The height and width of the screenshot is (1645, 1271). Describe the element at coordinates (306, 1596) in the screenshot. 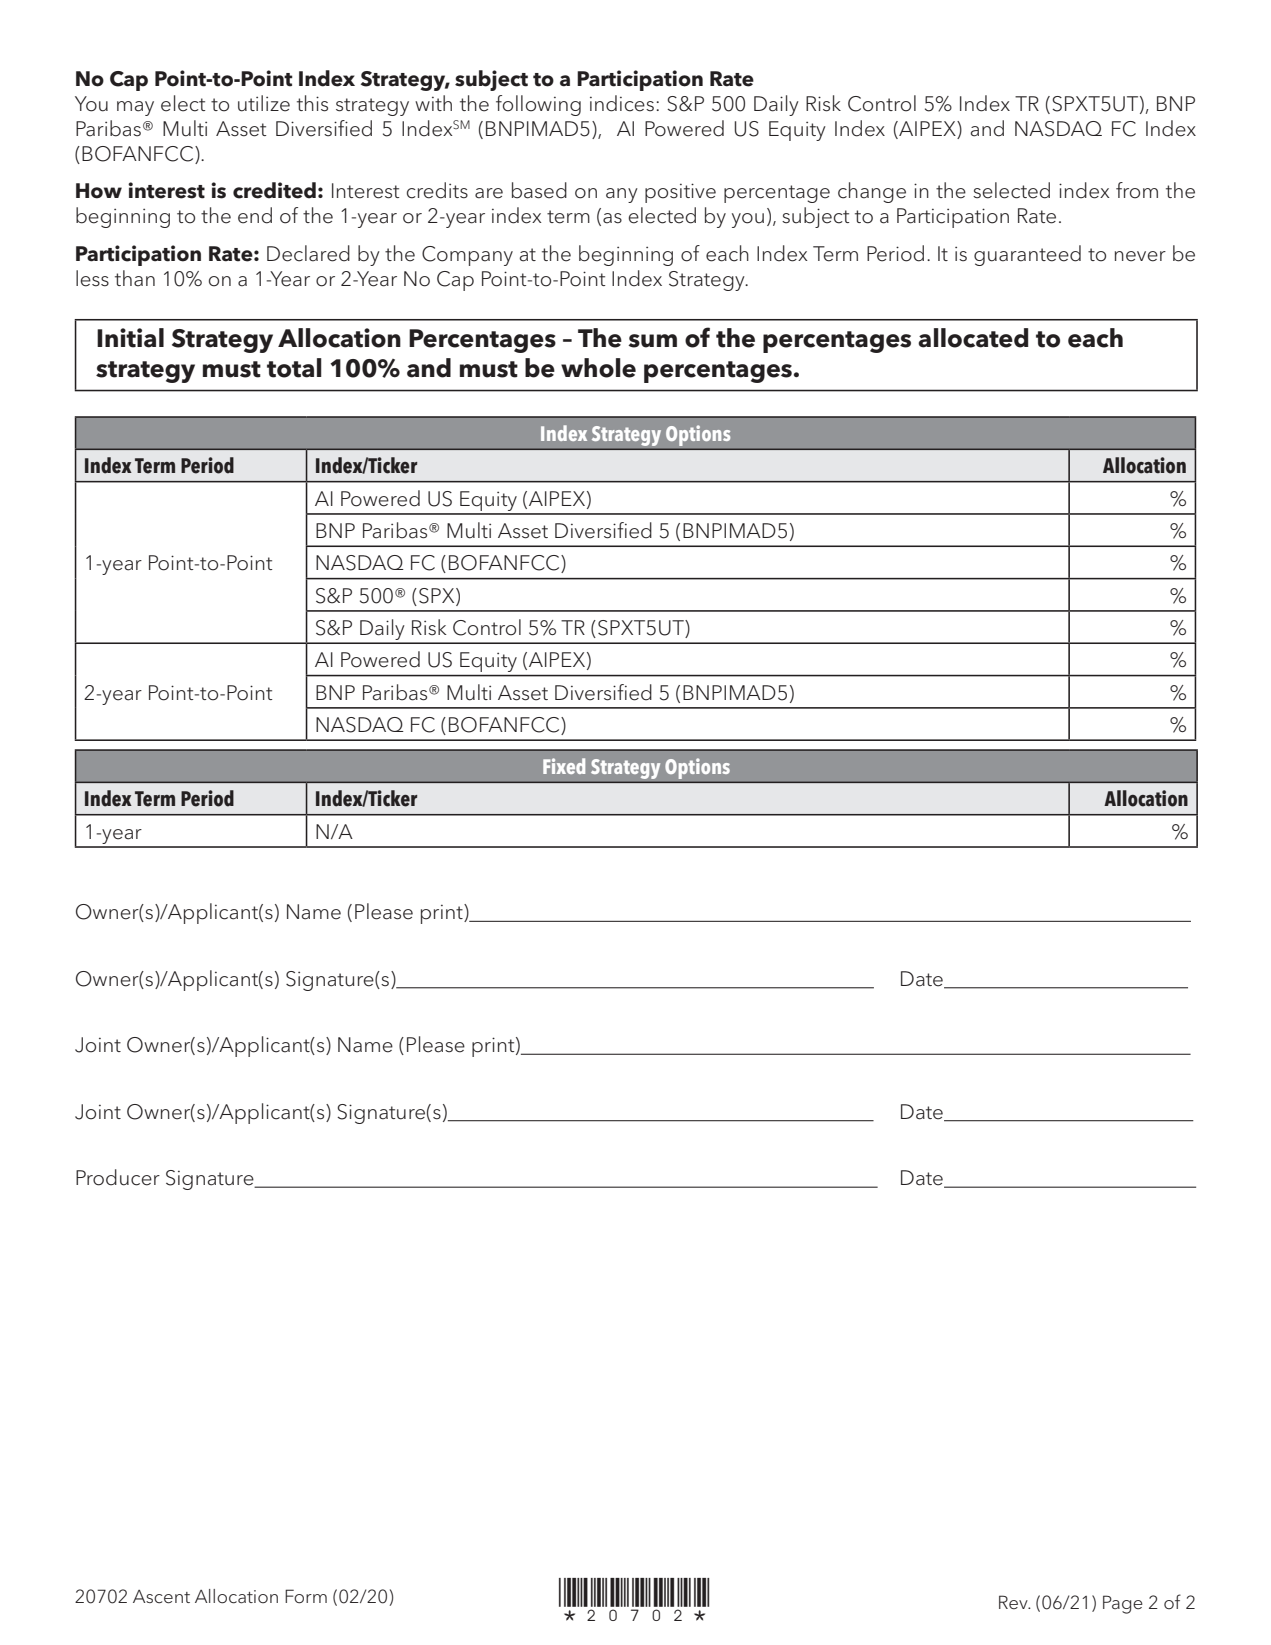

I see `Form` at that location.
